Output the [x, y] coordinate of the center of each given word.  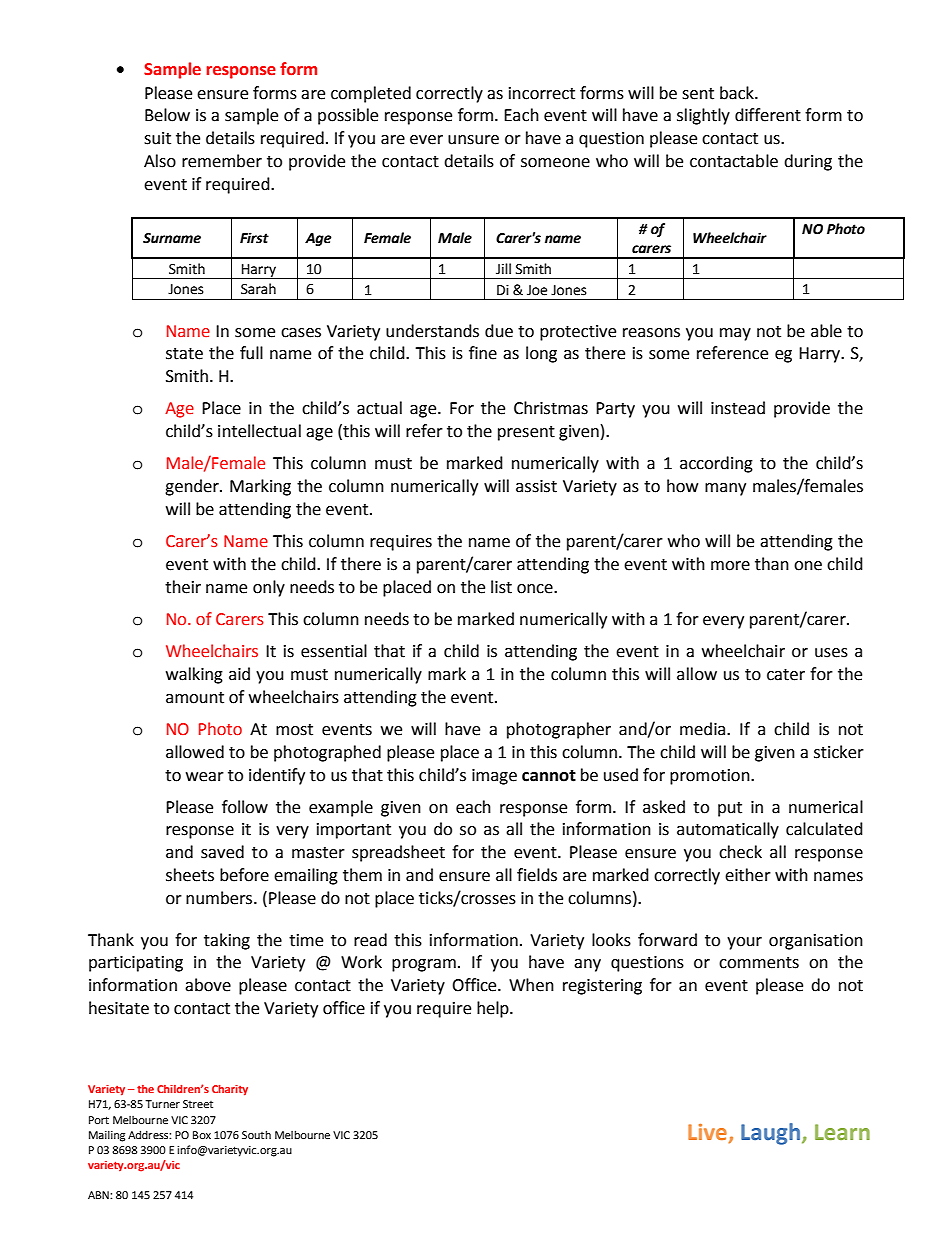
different [768, 115]
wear [205, 777]
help [494, 1009]
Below [167, 115]
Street [198, 1104]
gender [193, 487]
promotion [711, 777]
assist [536, 486]
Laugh [772, 1134]
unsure [473, 140]
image [494, 777]
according [716, 464]
